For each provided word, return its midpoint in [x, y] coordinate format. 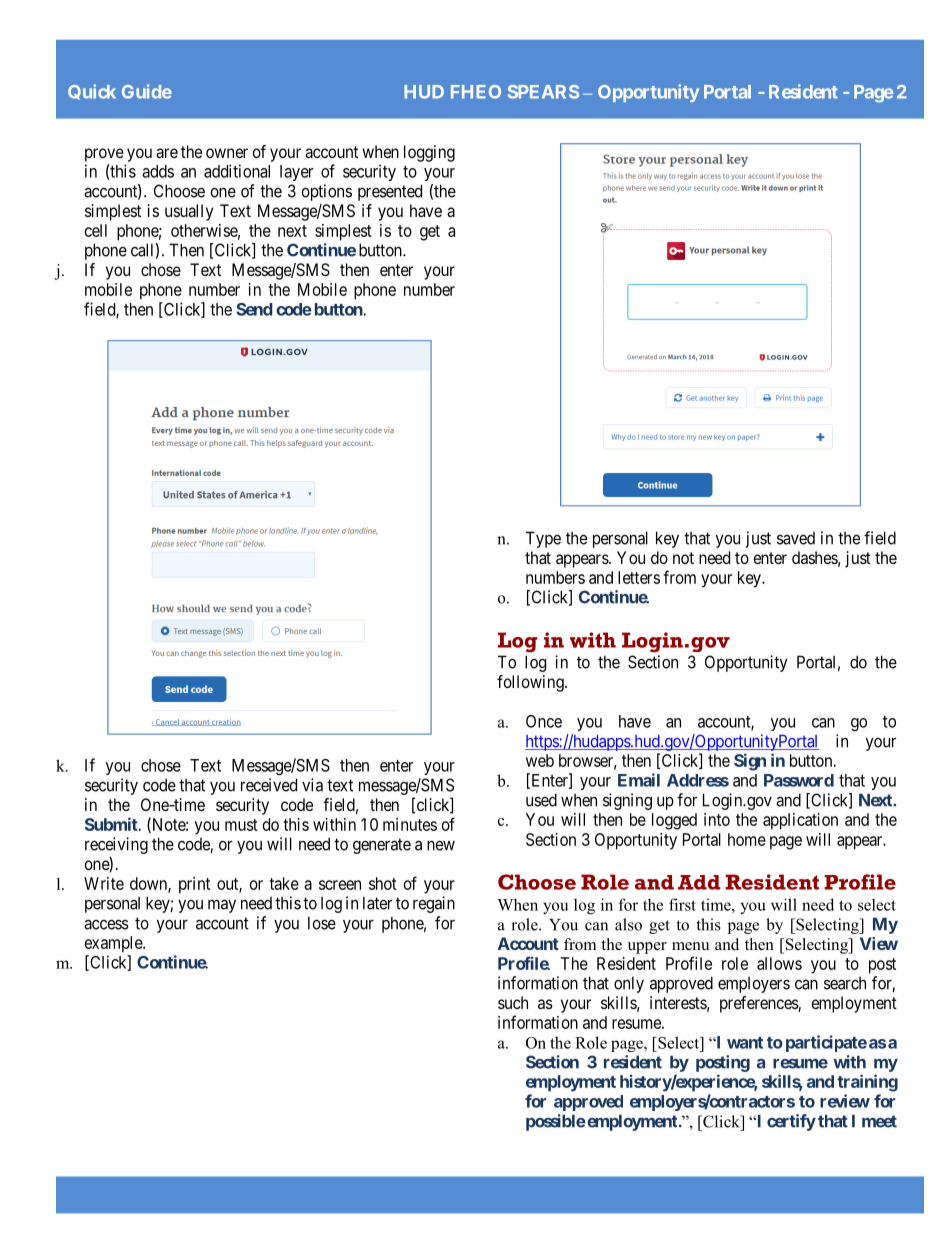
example [114, 944]
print [194, 885]
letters [639, 577]
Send [254, 309]
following [531, 683]
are [167, 153]
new [441, 845]
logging [429, 153]
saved [796, 538]
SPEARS [543, 92]
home [747, 839]
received [269, 785]
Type [543, 539]
